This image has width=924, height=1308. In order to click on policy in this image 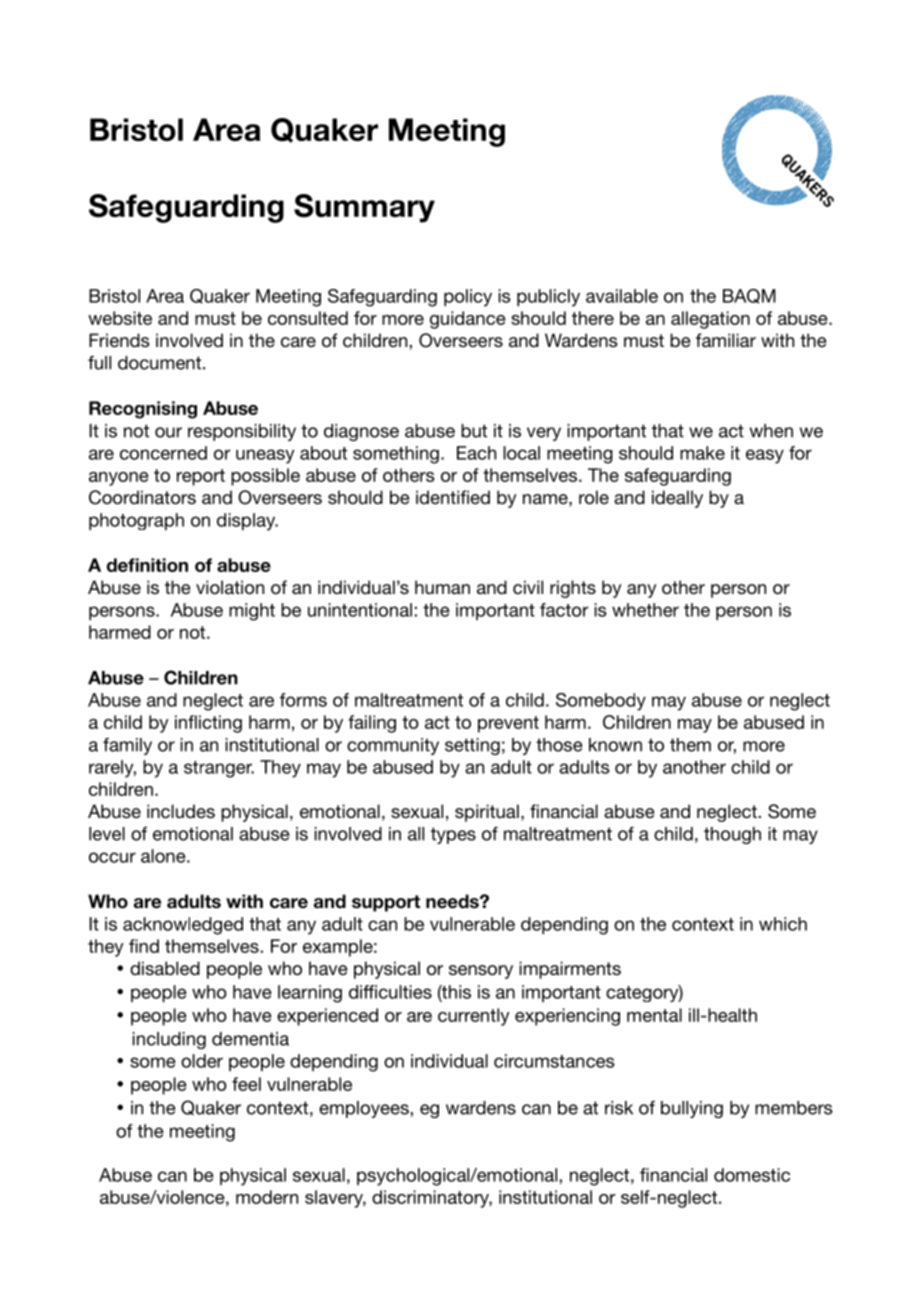, I will do `click(468, 298)`.
